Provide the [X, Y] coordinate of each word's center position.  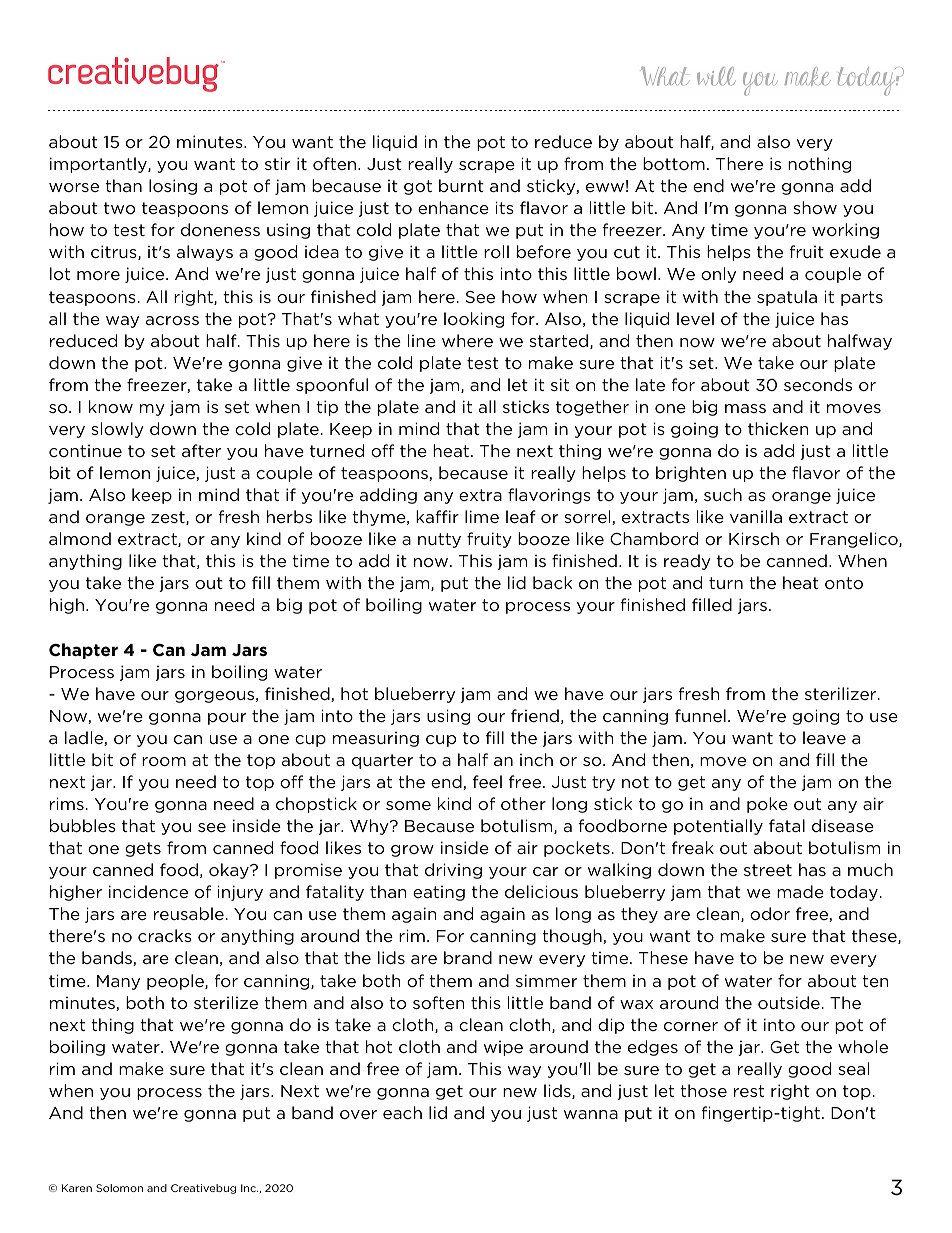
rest [749, 1091]
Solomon [119, 1188]
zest [169, 518]
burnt [461, 185]
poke [767, 805]
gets [143, 849]
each [402, 1112]
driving [453, 871]
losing [173, 187]
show [815, 207]
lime [482, 516]
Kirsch [754, 538]
